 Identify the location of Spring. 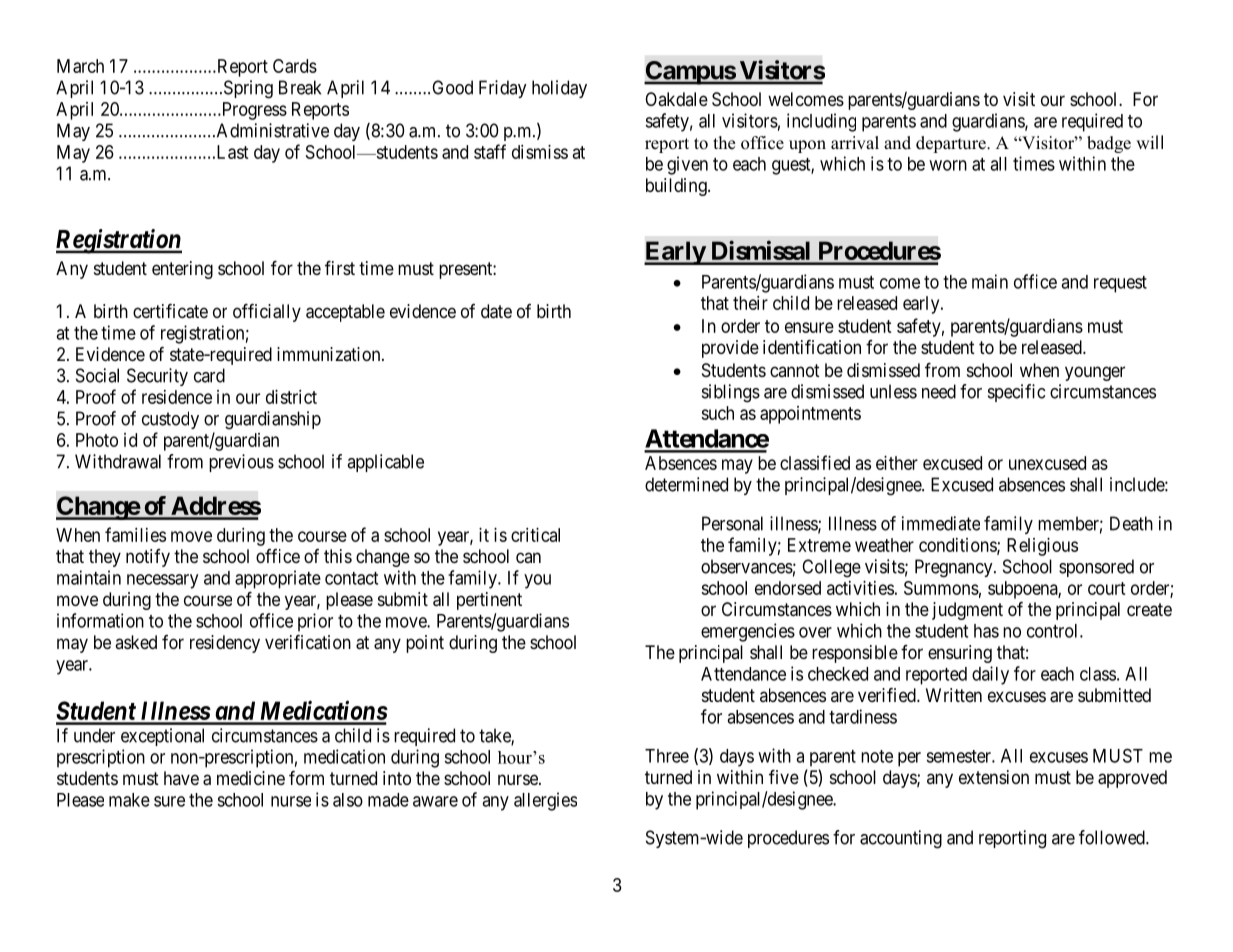
(247, 89).
